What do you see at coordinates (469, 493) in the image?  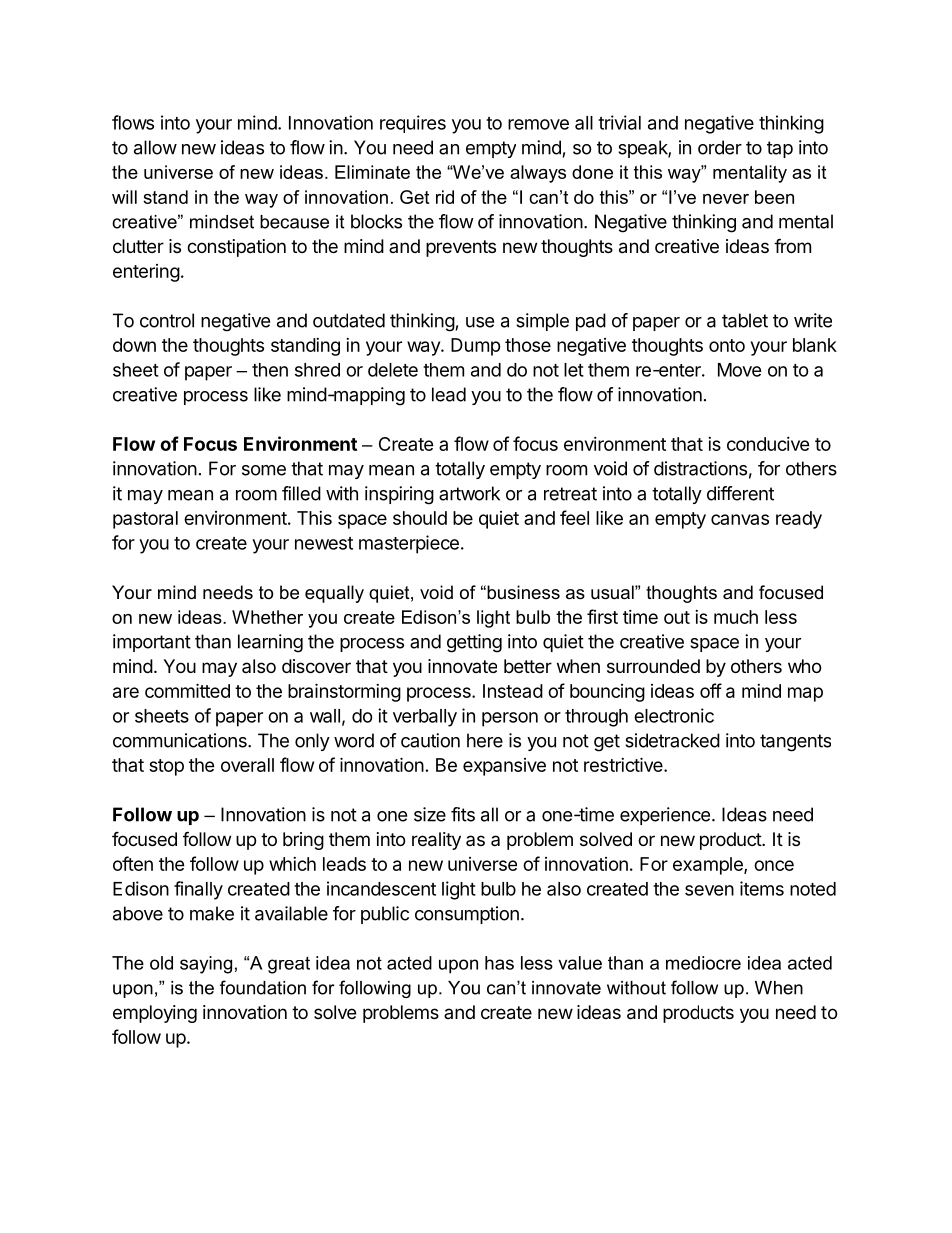 I see `artwork` at bounding box center [469, 493].
